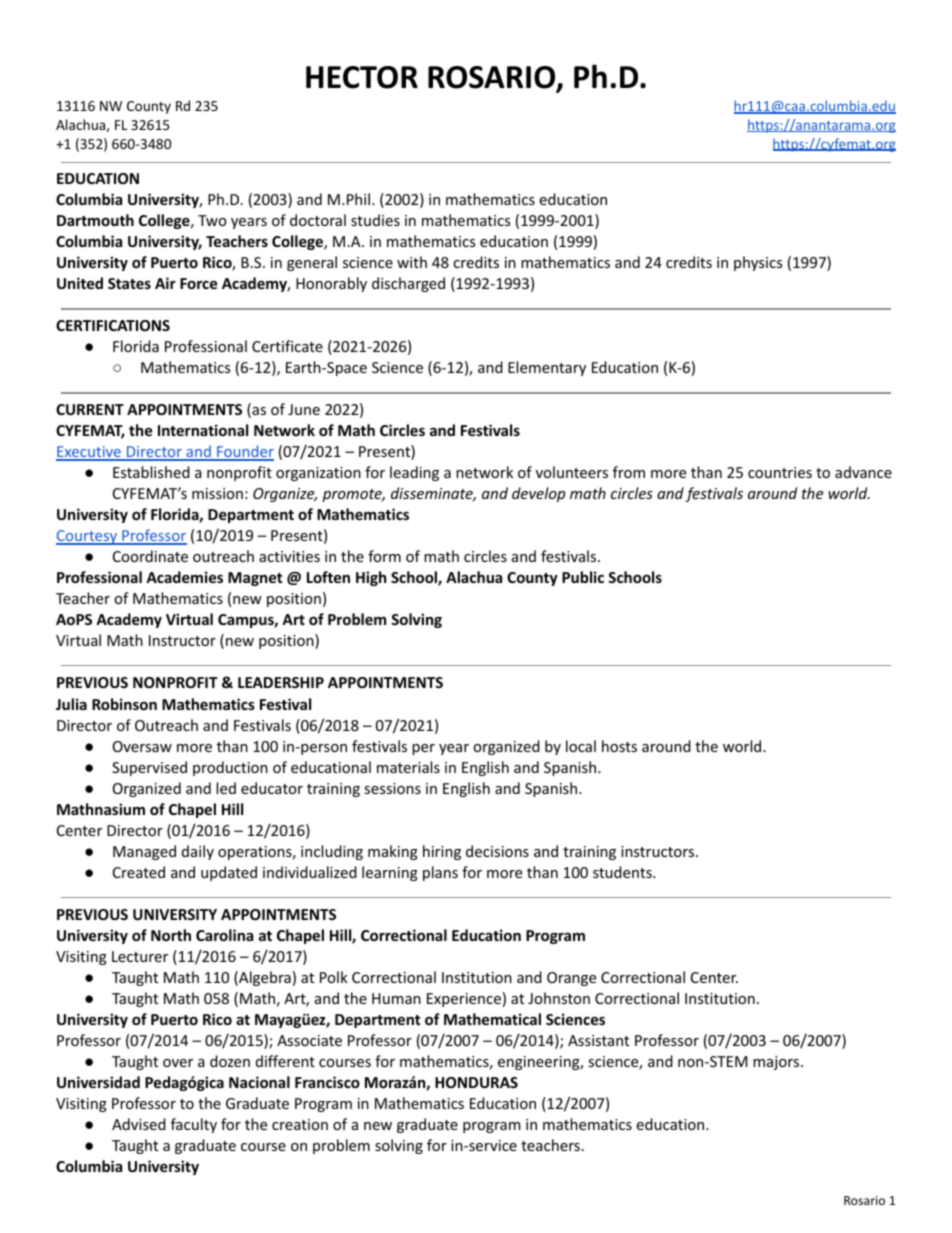 The width and height of the document is (952, 1233). What do you see at coordinates (583, 577) in the document?
I see `Public` at bounding box center [583, 577].
